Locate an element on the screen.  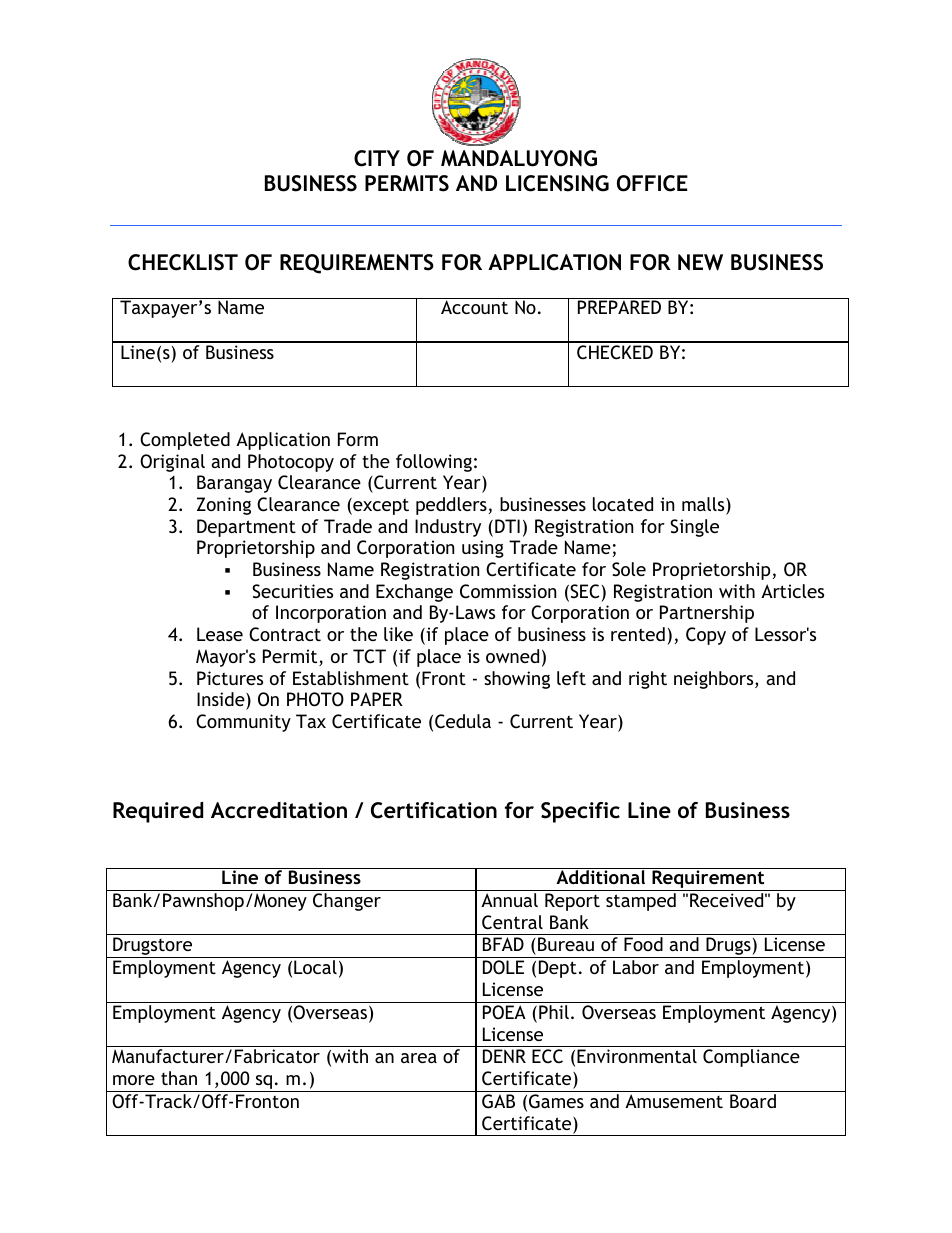
than is located at coordinates (179, 1078).
